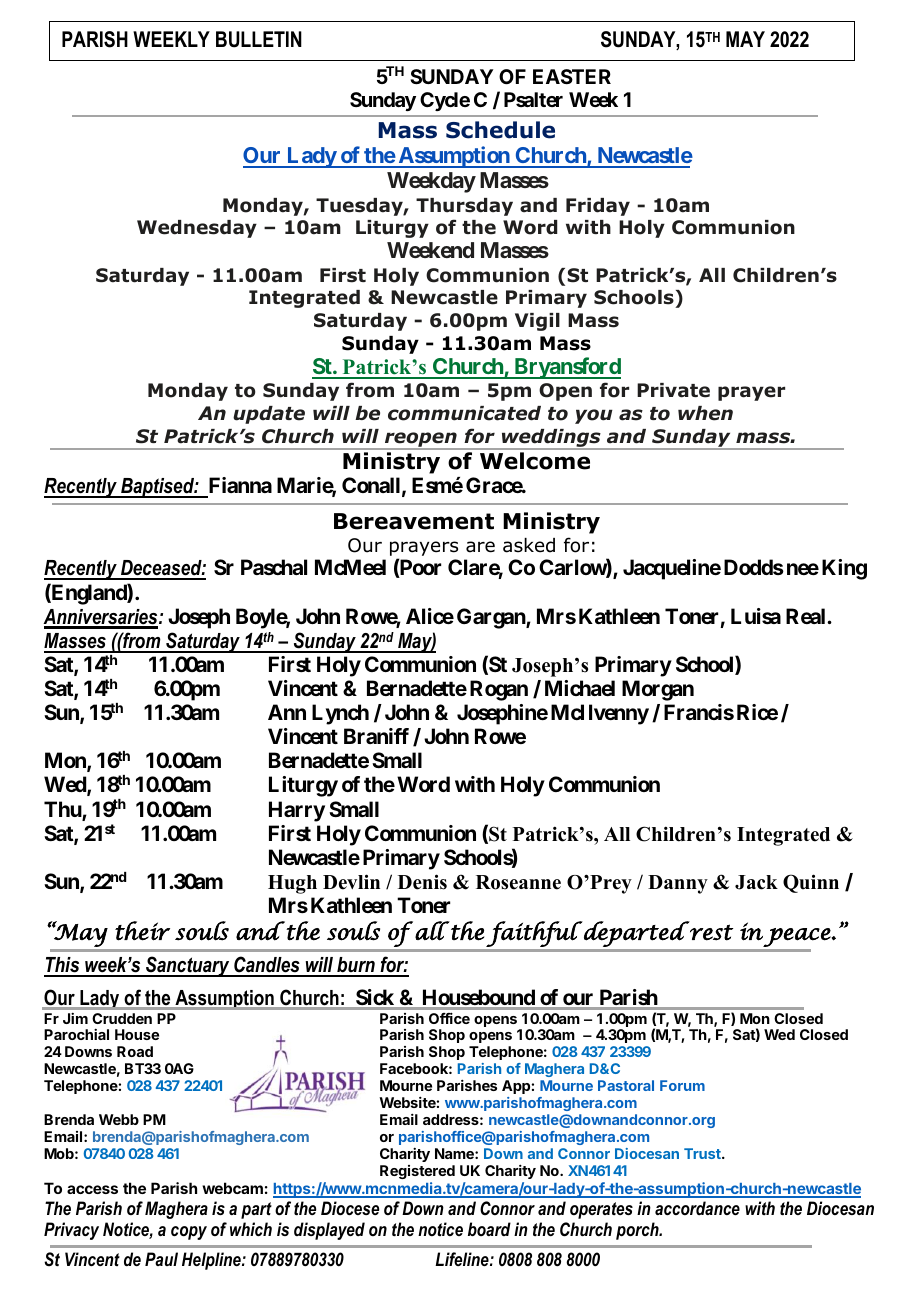  Describe the element at coordinates (710, 931) in the document. I see `rest` at that location.
